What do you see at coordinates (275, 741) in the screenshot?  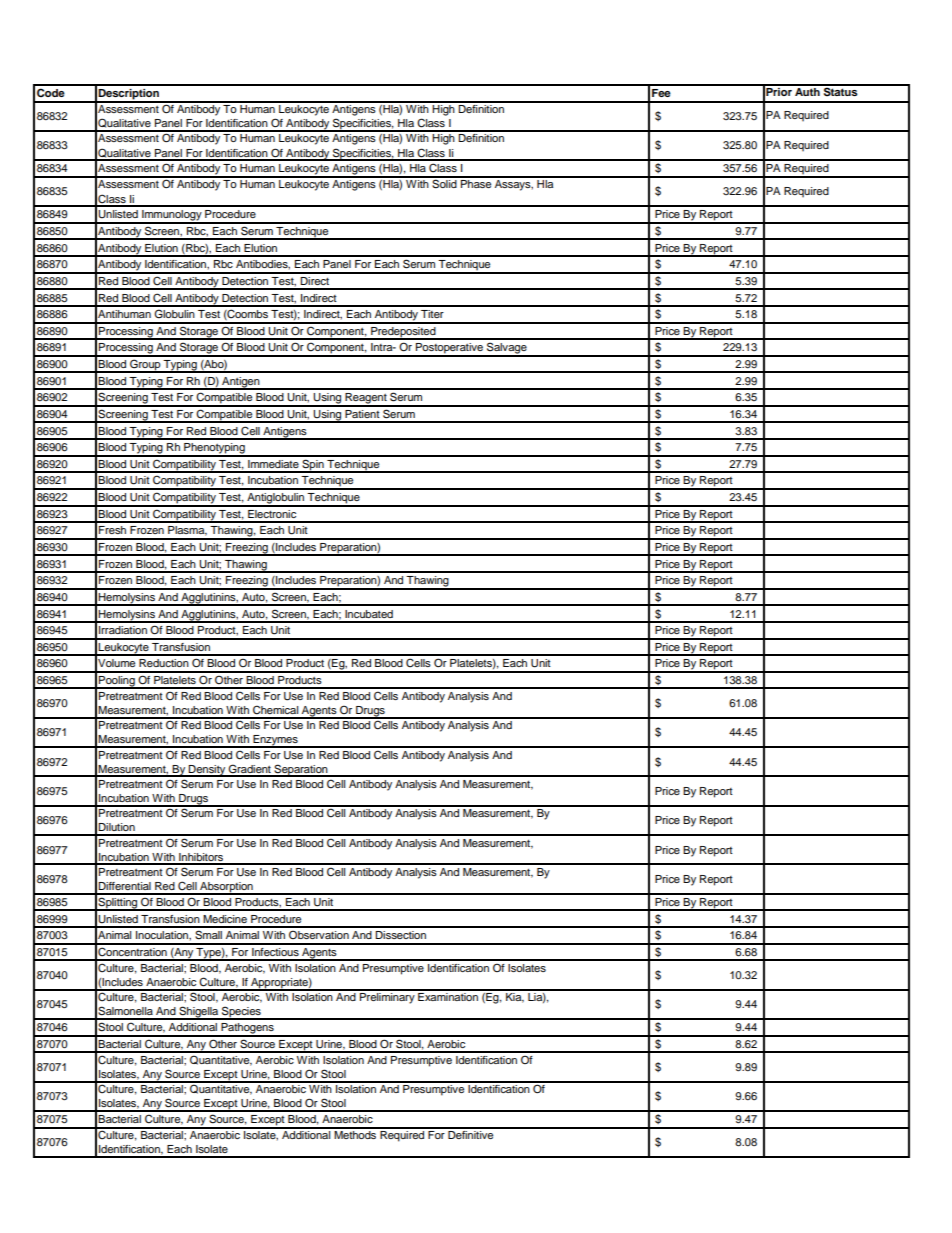 I see `Enzymes` at bounding box center [275, 741].
